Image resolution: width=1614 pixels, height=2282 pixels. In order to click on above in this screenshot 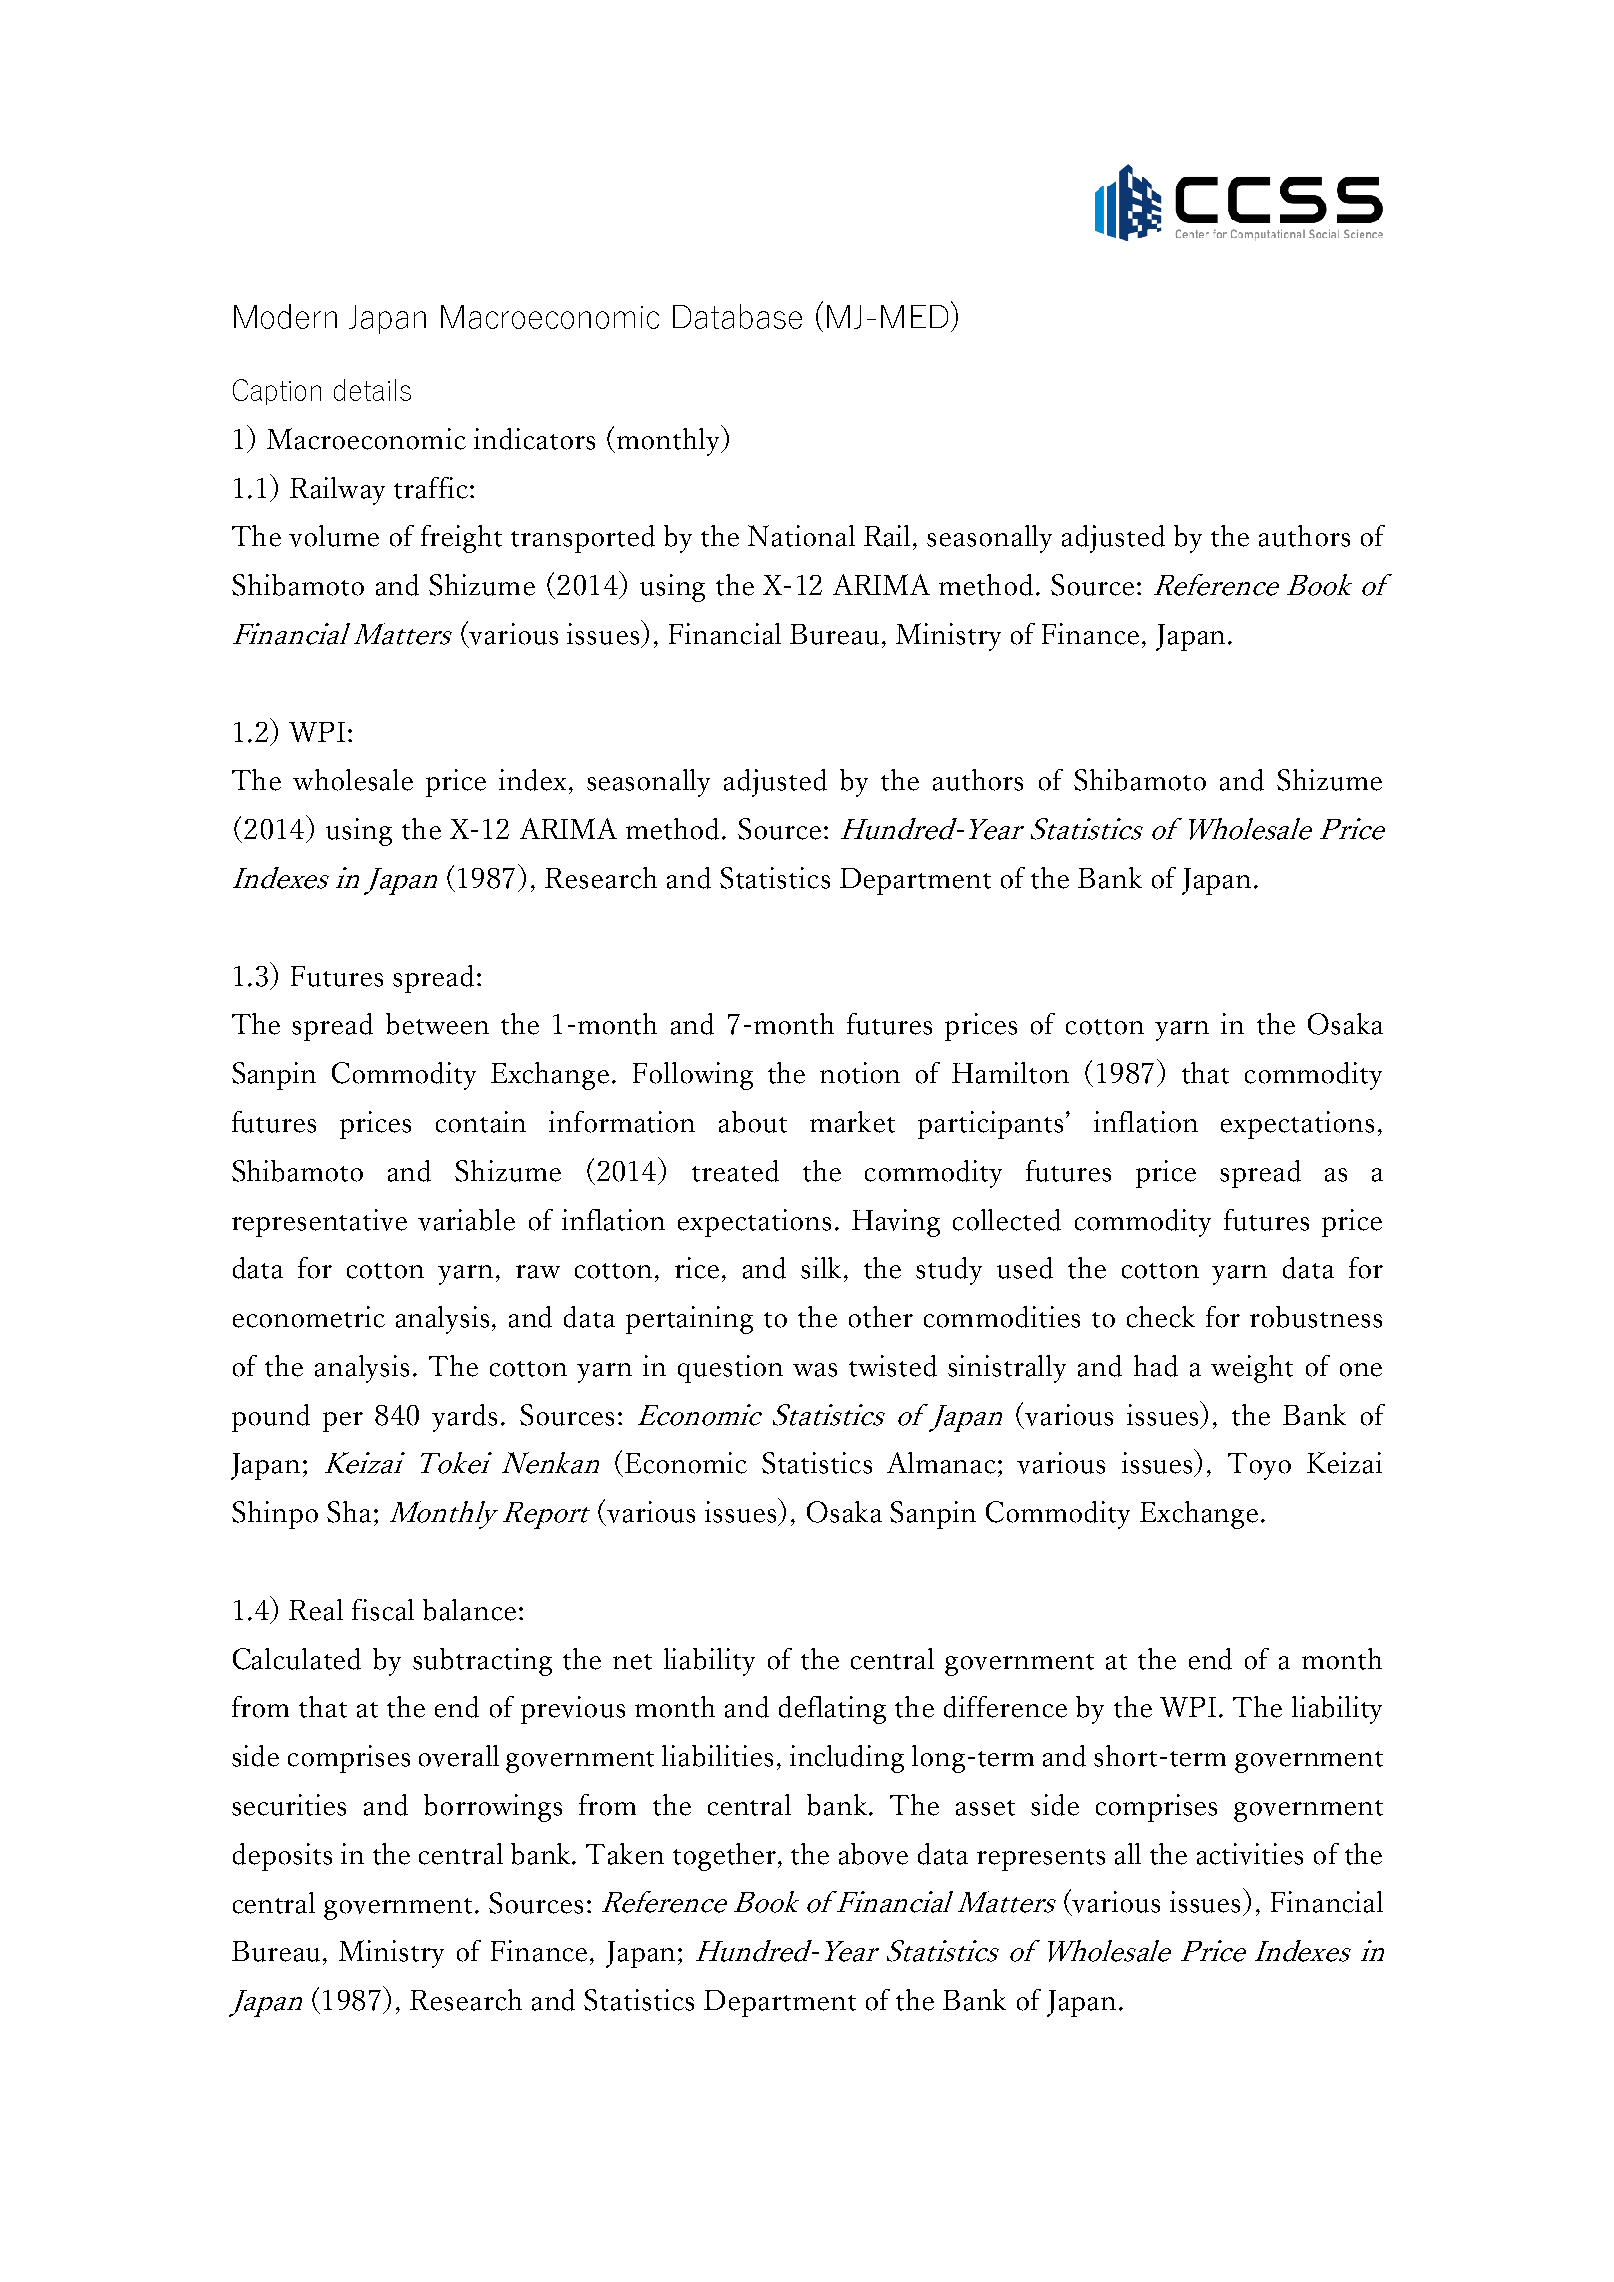, I will do `click(873, 1854)`.
